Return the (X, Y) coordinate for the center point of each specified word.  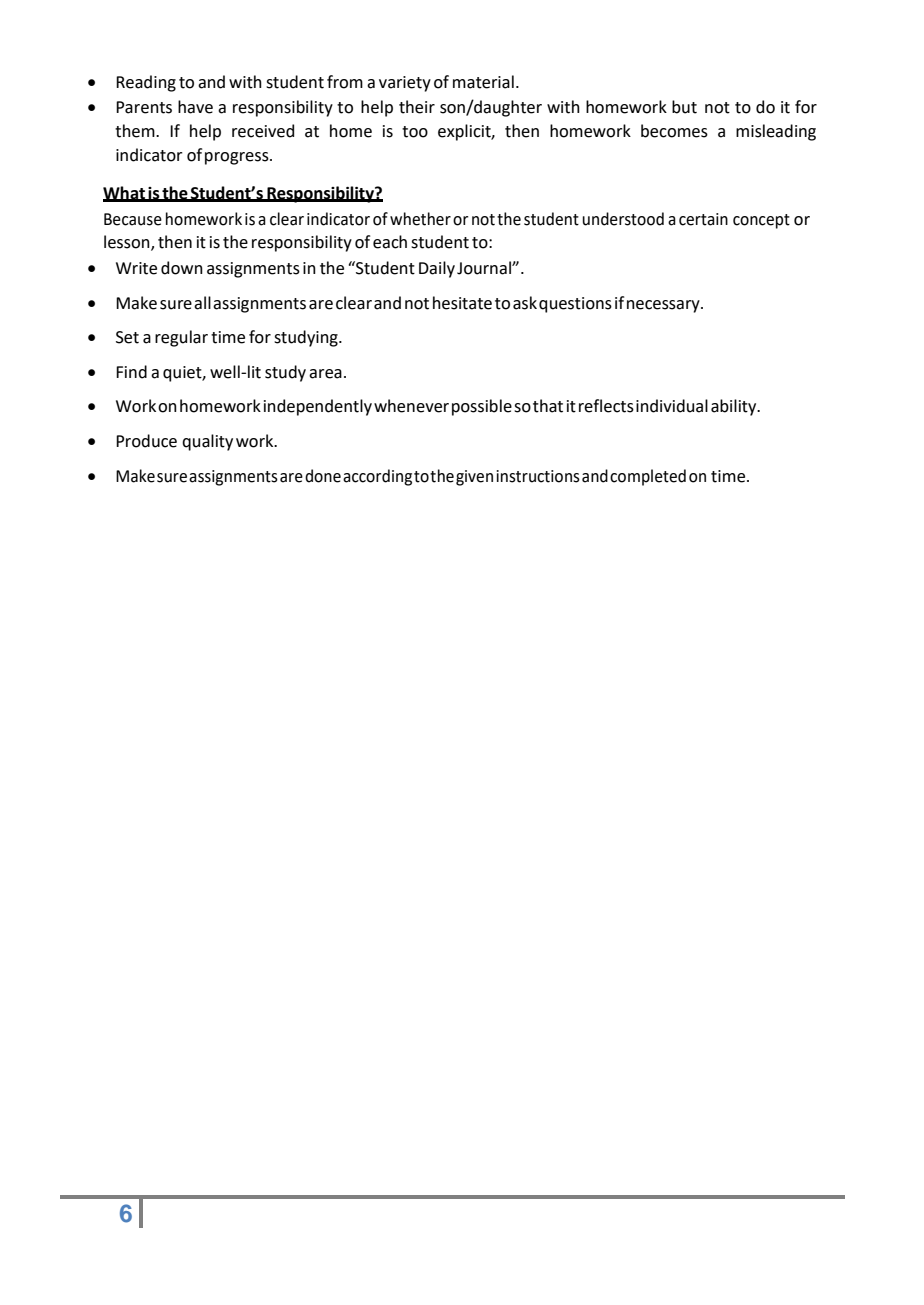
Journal (485, 268)
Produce (146, 441)
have (195, 107)
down (182, 268)
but (684, 107)
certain (703, 219)
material (483, 82)
